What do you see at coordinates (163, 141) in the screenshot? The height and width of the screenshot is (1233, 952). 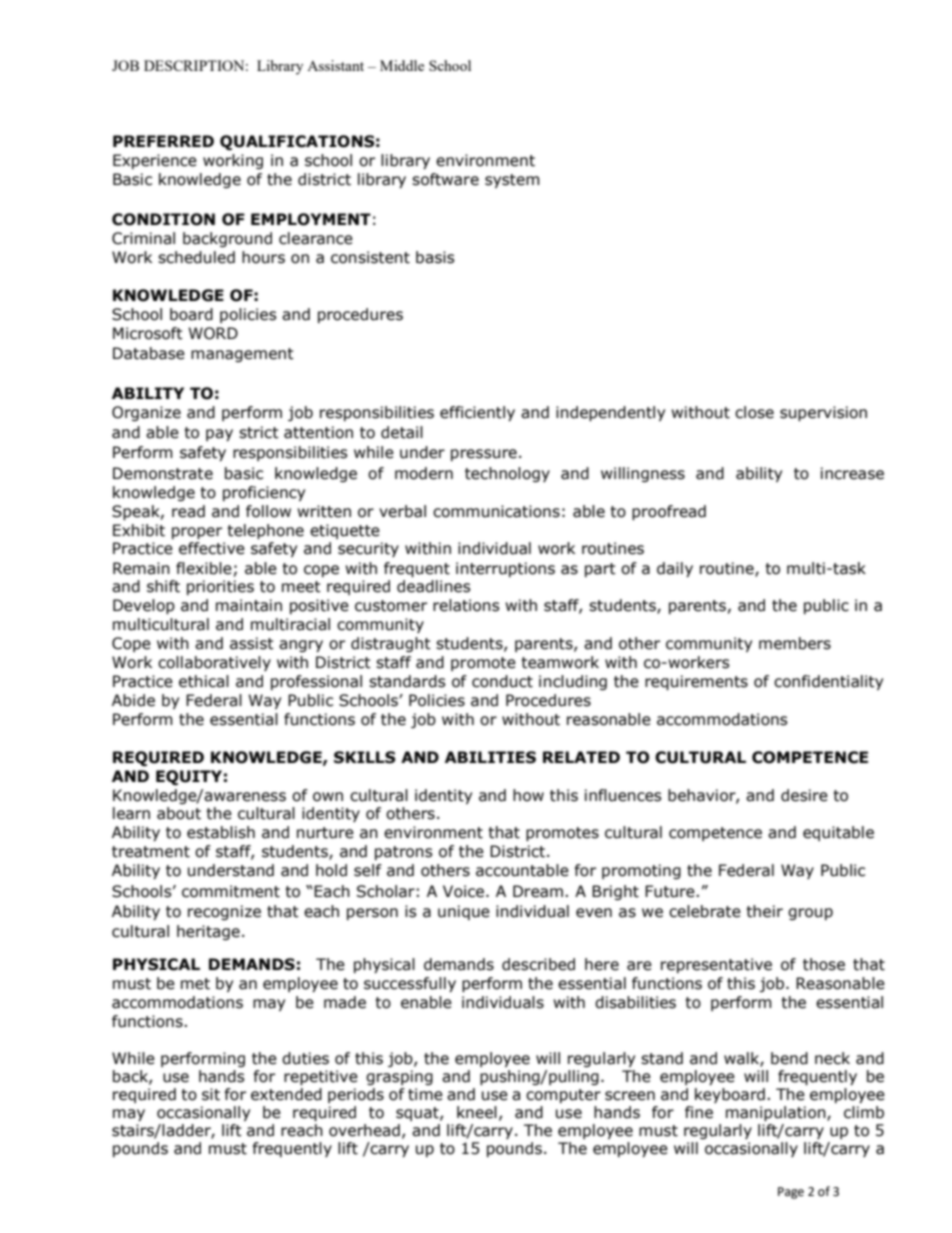 I see `PREFERRED` at bounding box center [163, 141].
